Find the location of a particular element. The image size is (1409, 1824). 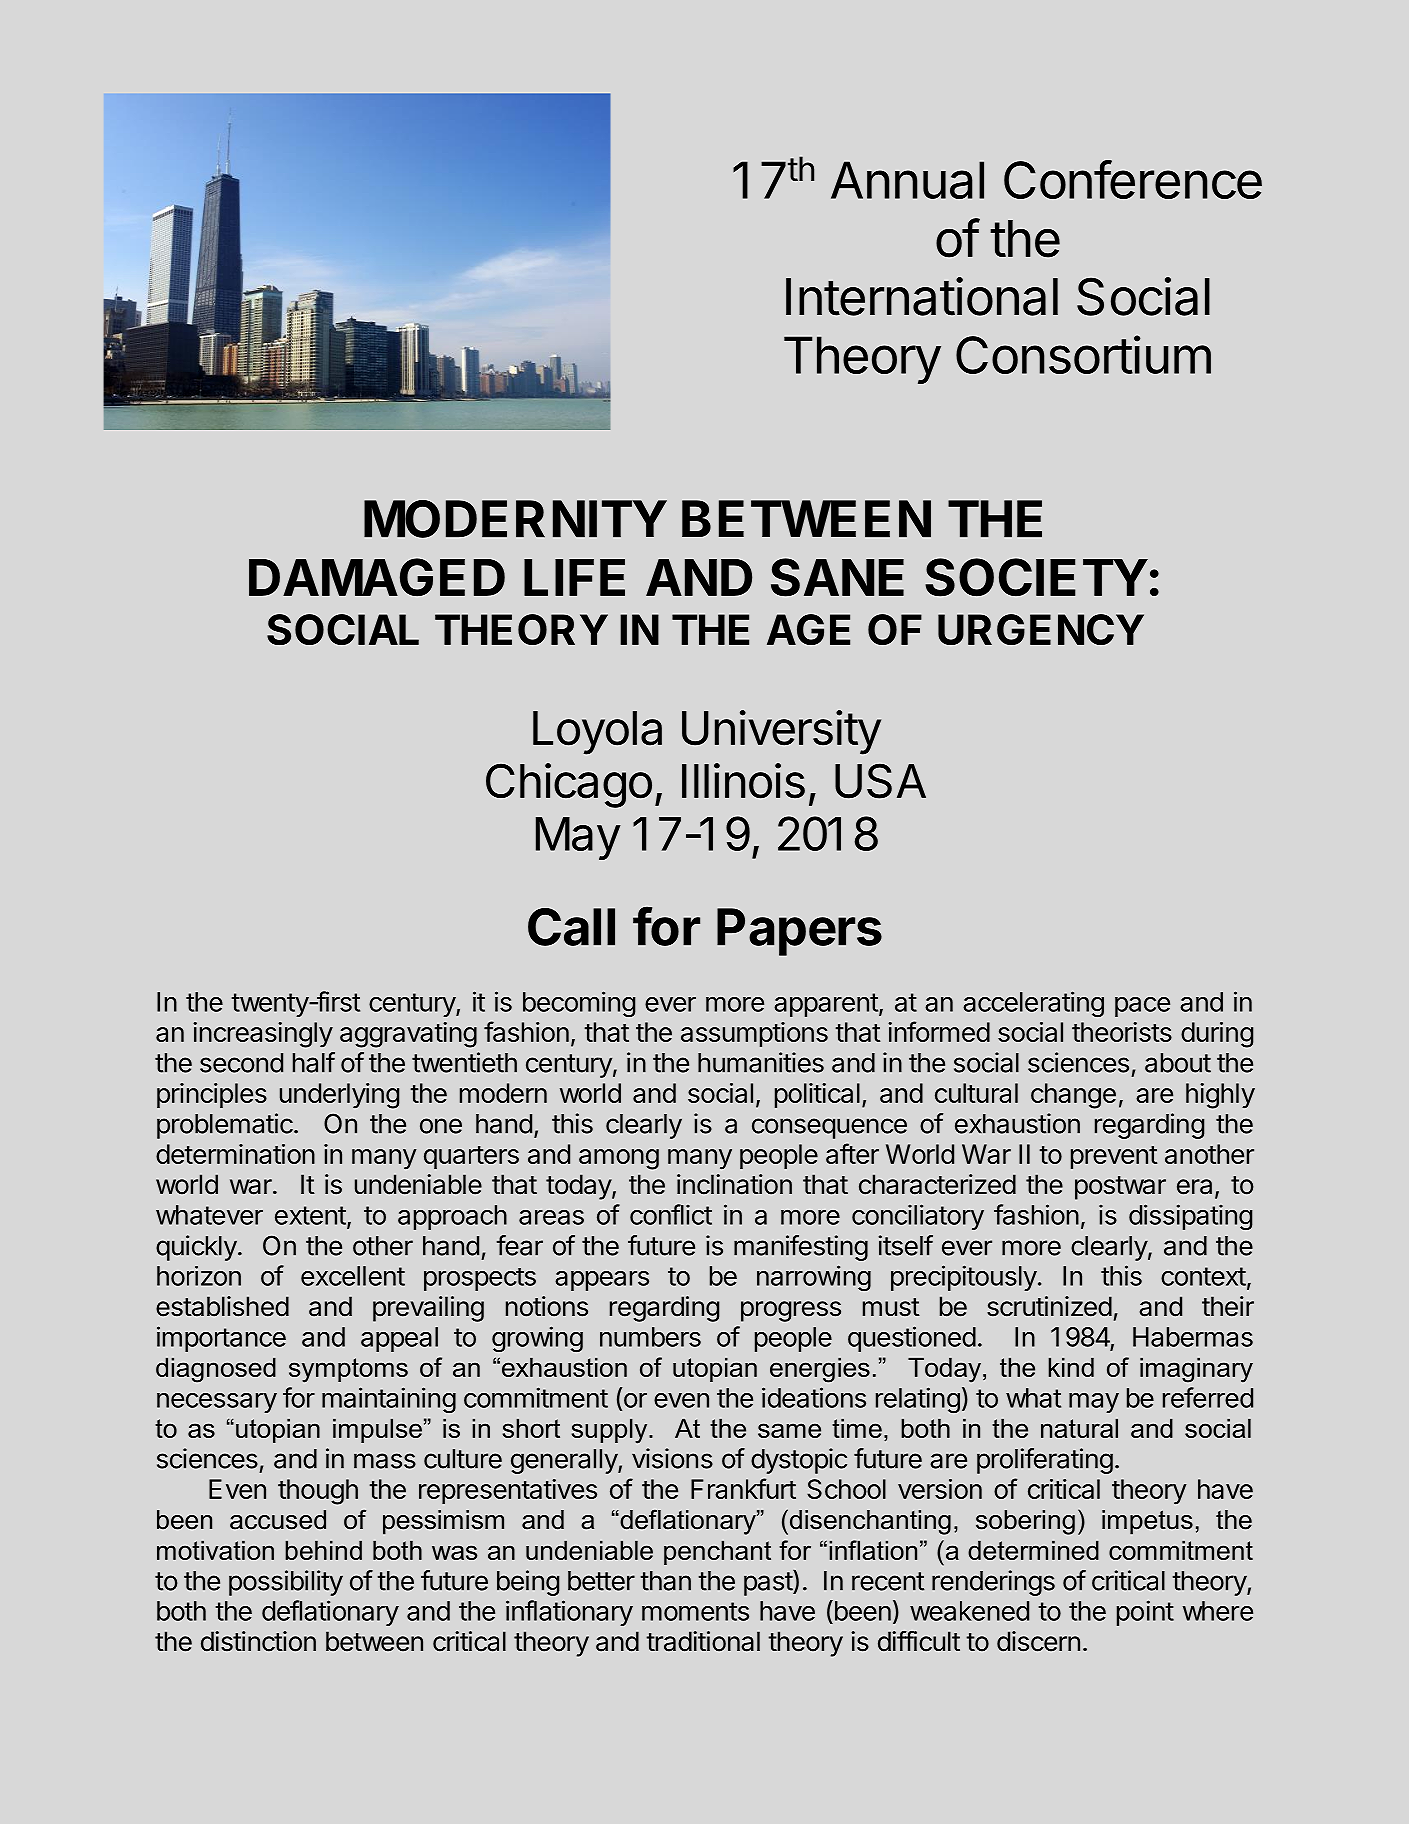

underlying is located at coordinates (339, 1096).
